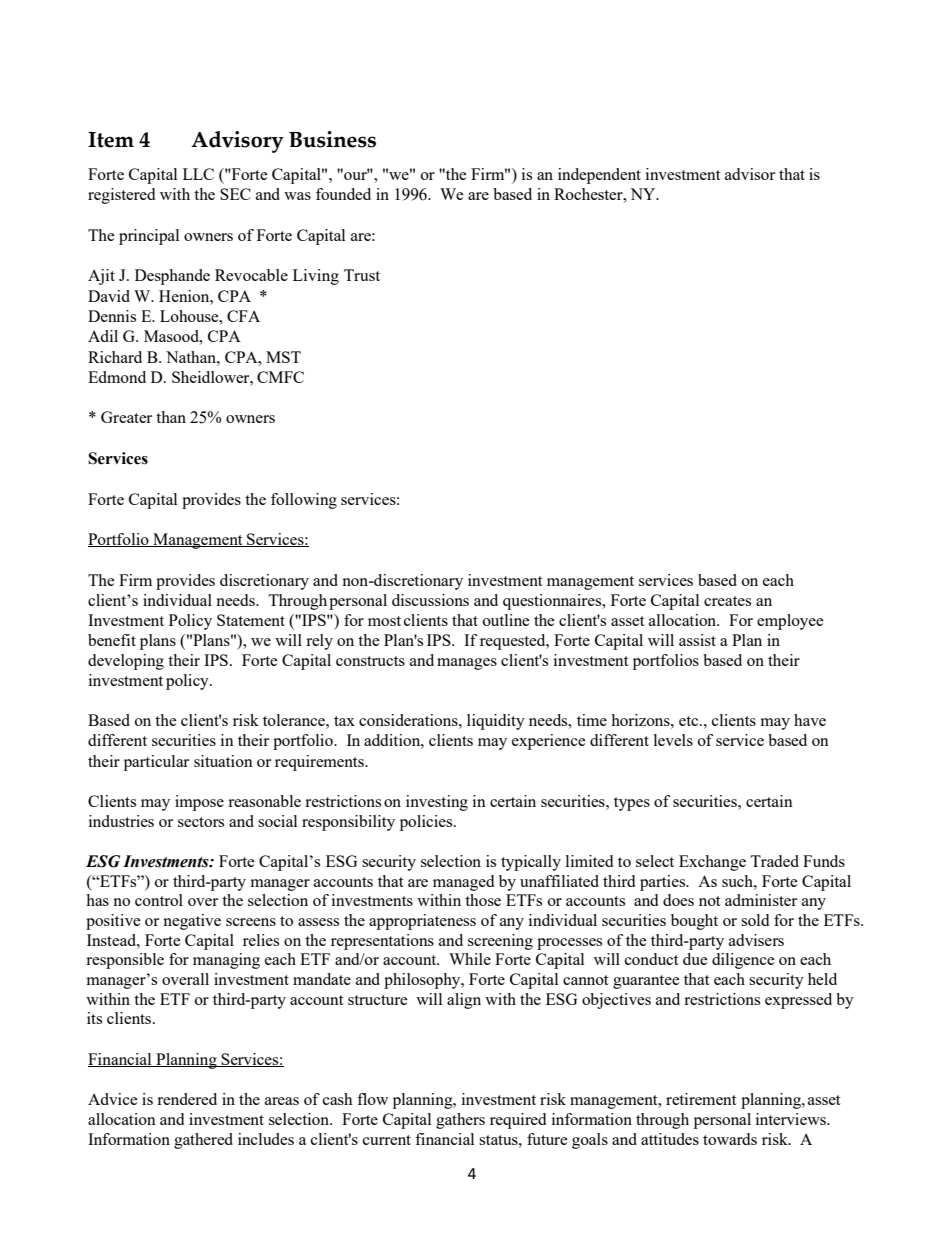  What do you see at coordinates (697, 640) in the document?
I see `assist` at bounding box center [697, 640].
